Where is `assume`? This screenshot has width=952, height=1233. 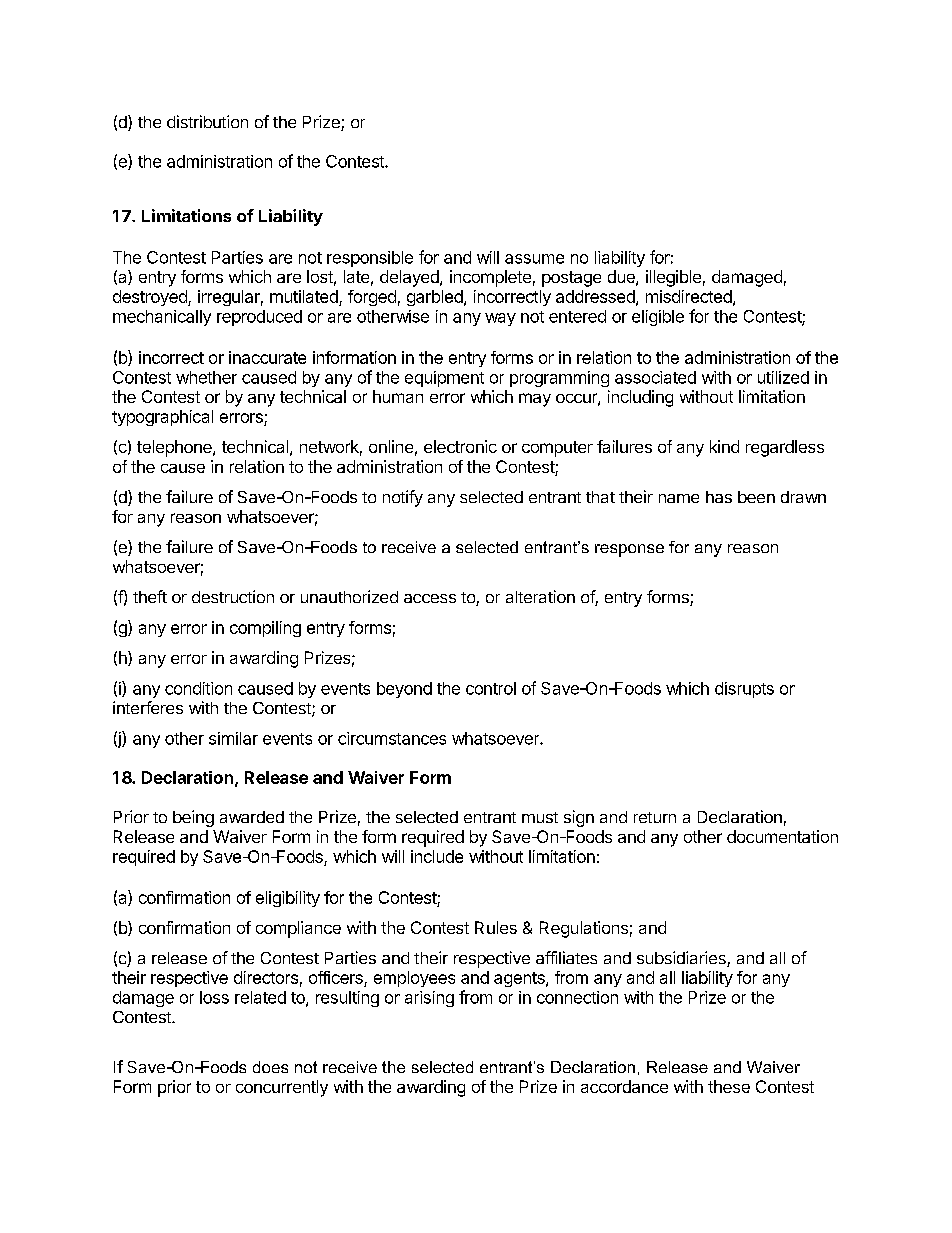
assume is located at coordinates (534, 259).
